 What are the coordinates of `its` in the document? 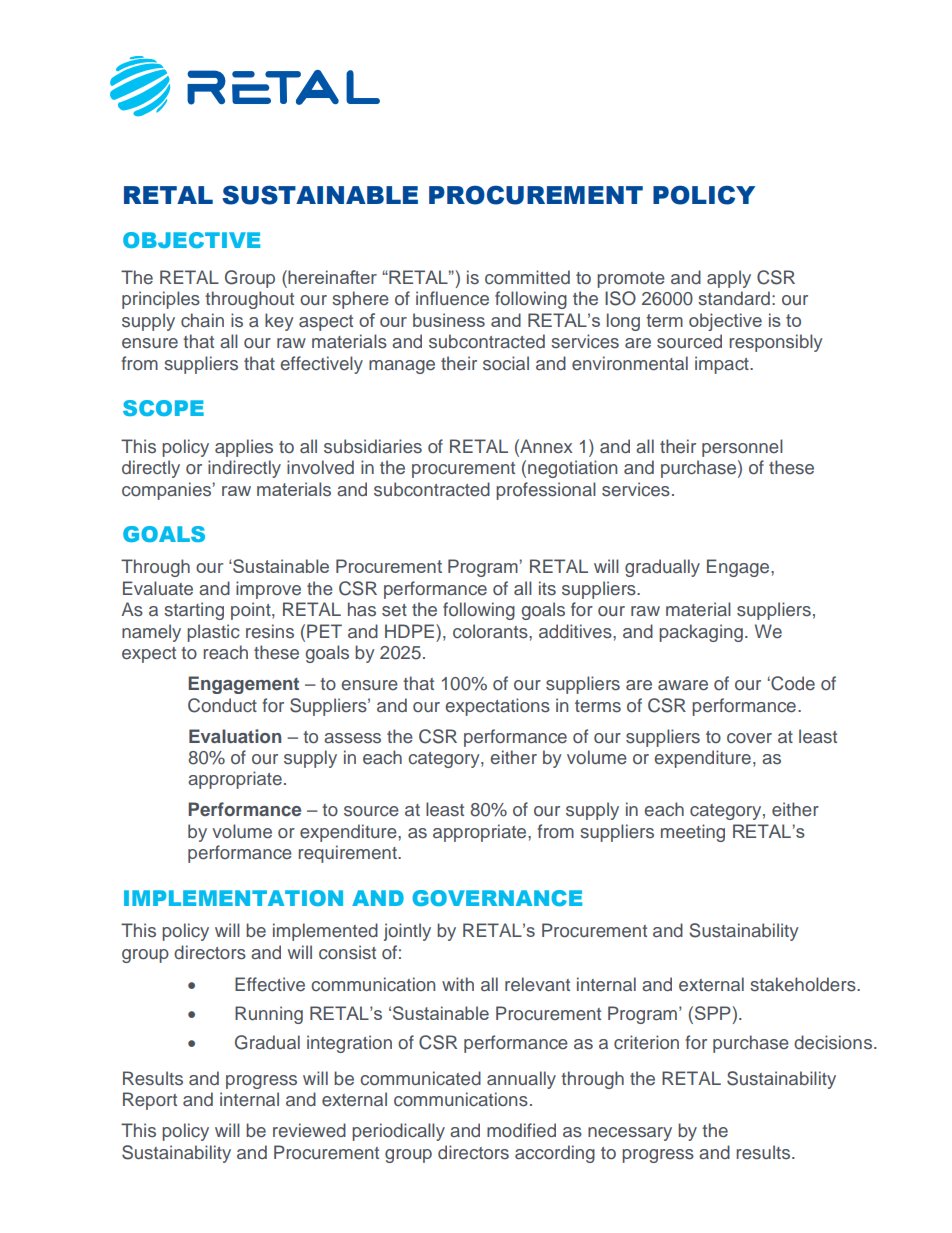 It's located at (547, 588).
